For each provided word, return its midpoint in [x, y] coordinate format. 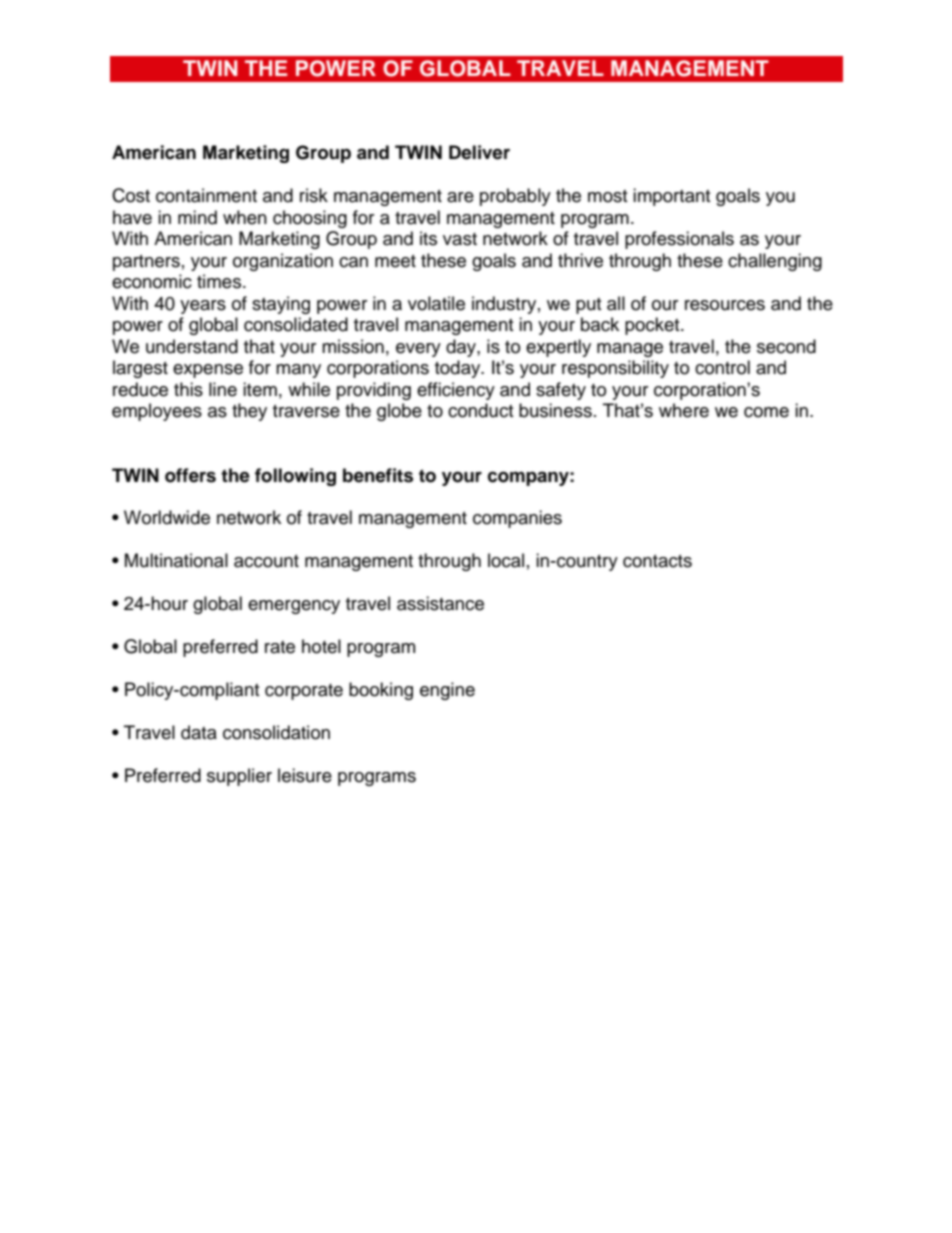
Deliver [479, 152]
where [684, 410]
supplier [239, 777]
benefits [378, 475]
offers [190, 475]
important [671, 197]
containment [206, 195]
